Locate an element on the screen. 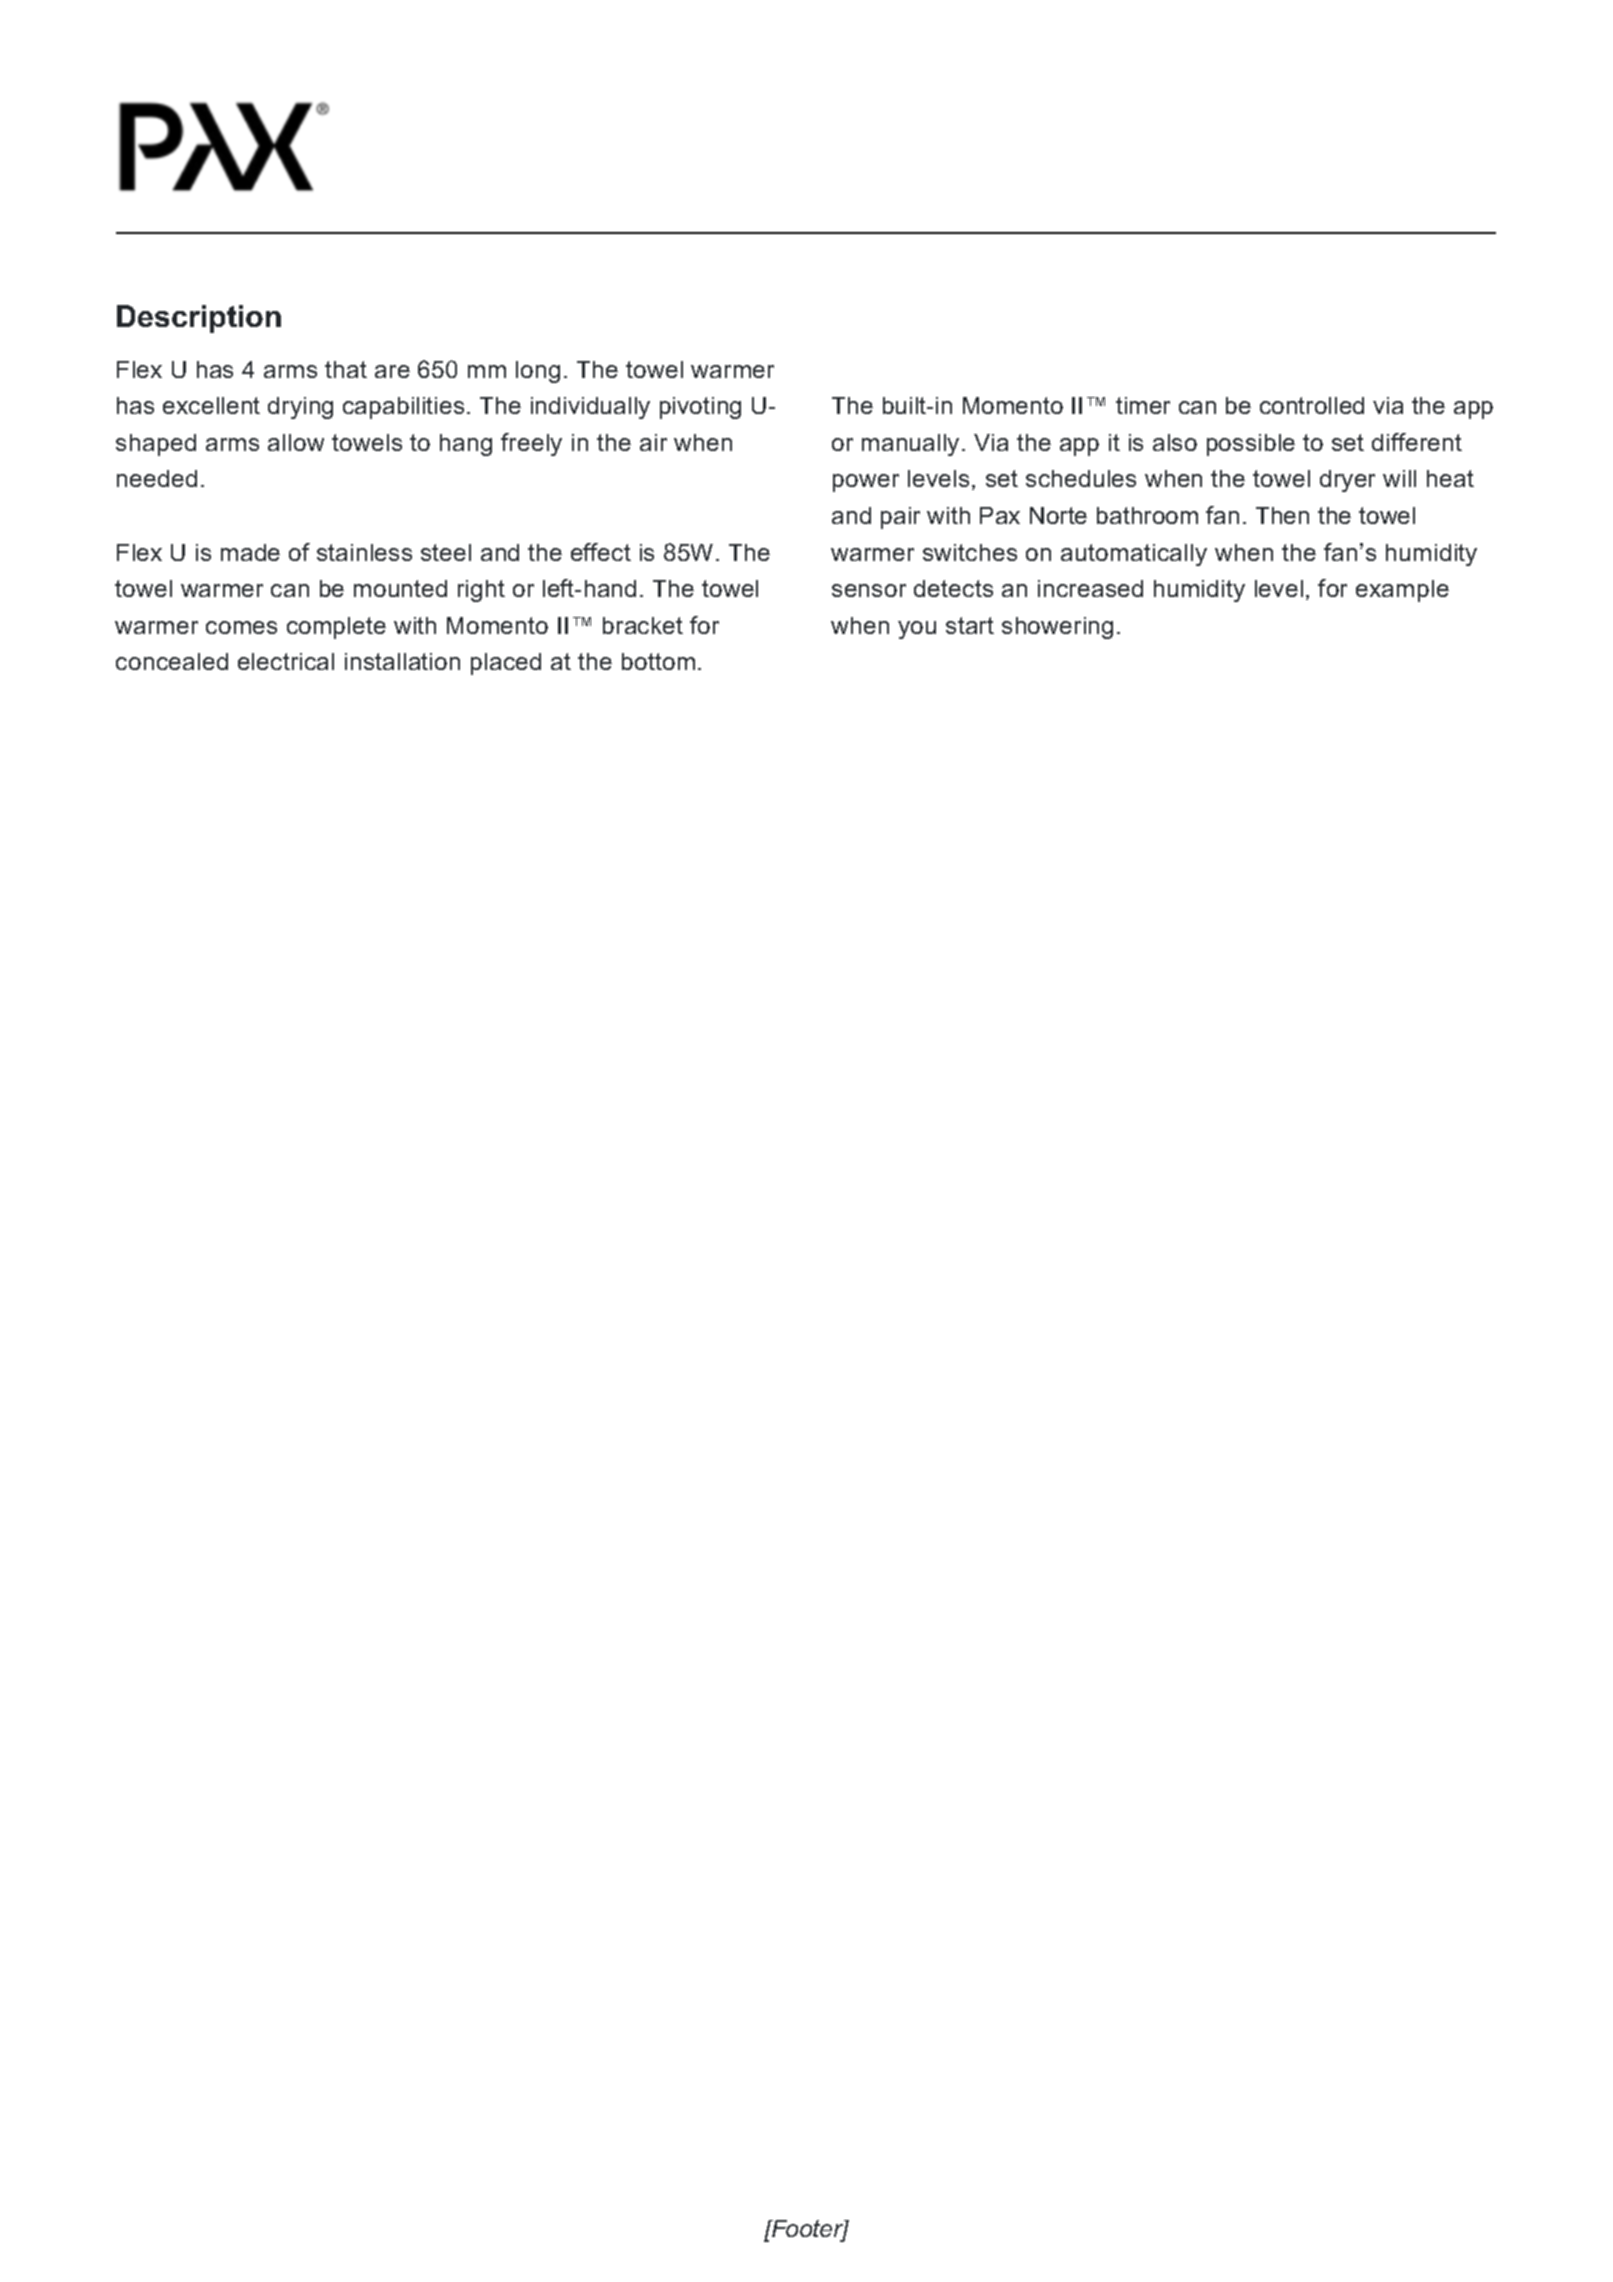  mounted is located at coordinates (400, 588).
